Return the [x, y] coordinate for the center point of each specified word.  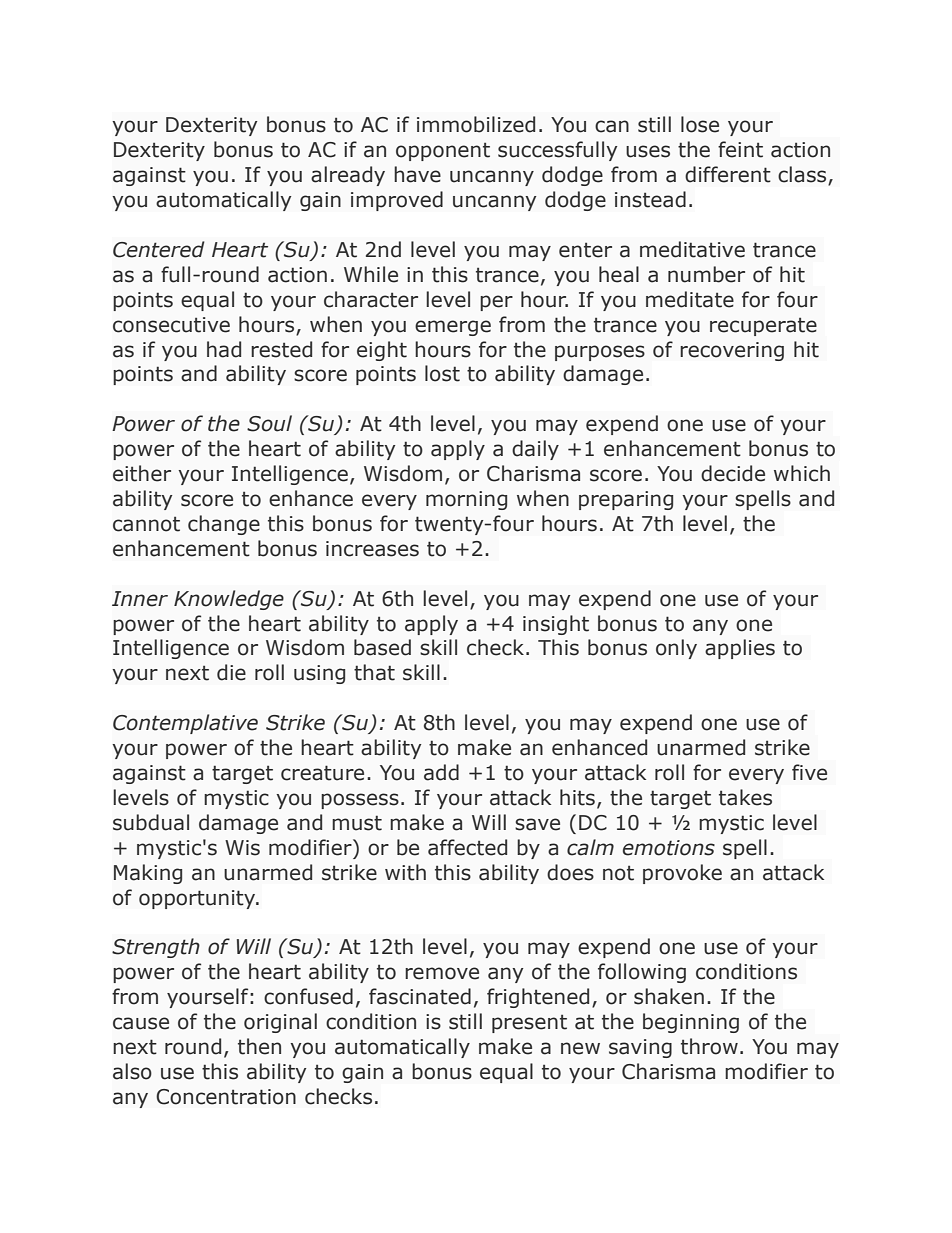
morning [466, 500]
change [224, 525]
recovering [732, 351]
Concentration [226, 1097]
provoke [682, 874]
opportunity [198, 899]
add [441, 772]
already [348, 176]
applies [740, 649]
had [224, 349]
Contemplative [185, 724]
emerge [453, 328]
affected [467, 847]
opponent [443, 152]
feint [740, 149]
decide [733, 473]
